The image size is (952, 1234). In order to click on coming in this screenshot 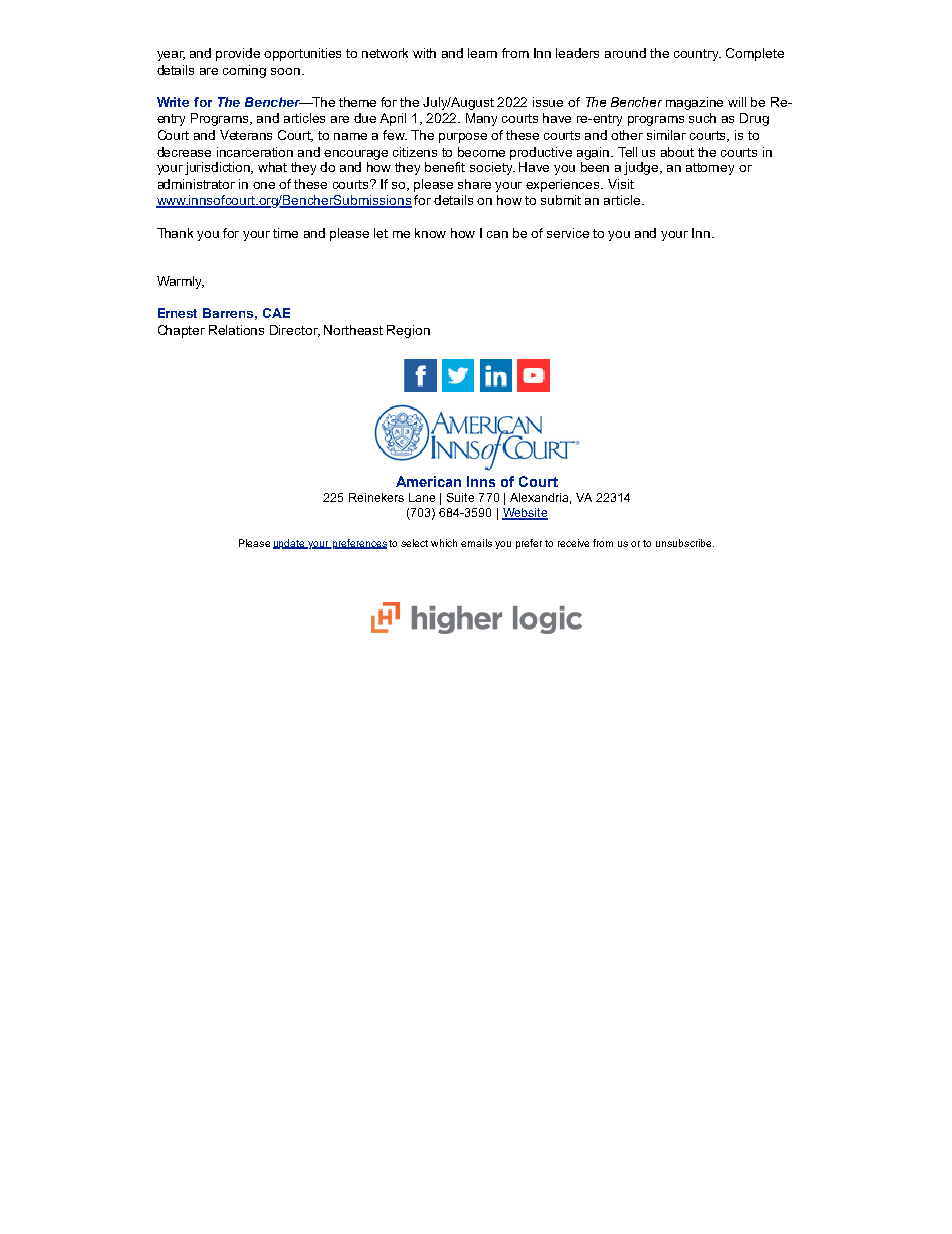, I will do `click(244, 71)`.
